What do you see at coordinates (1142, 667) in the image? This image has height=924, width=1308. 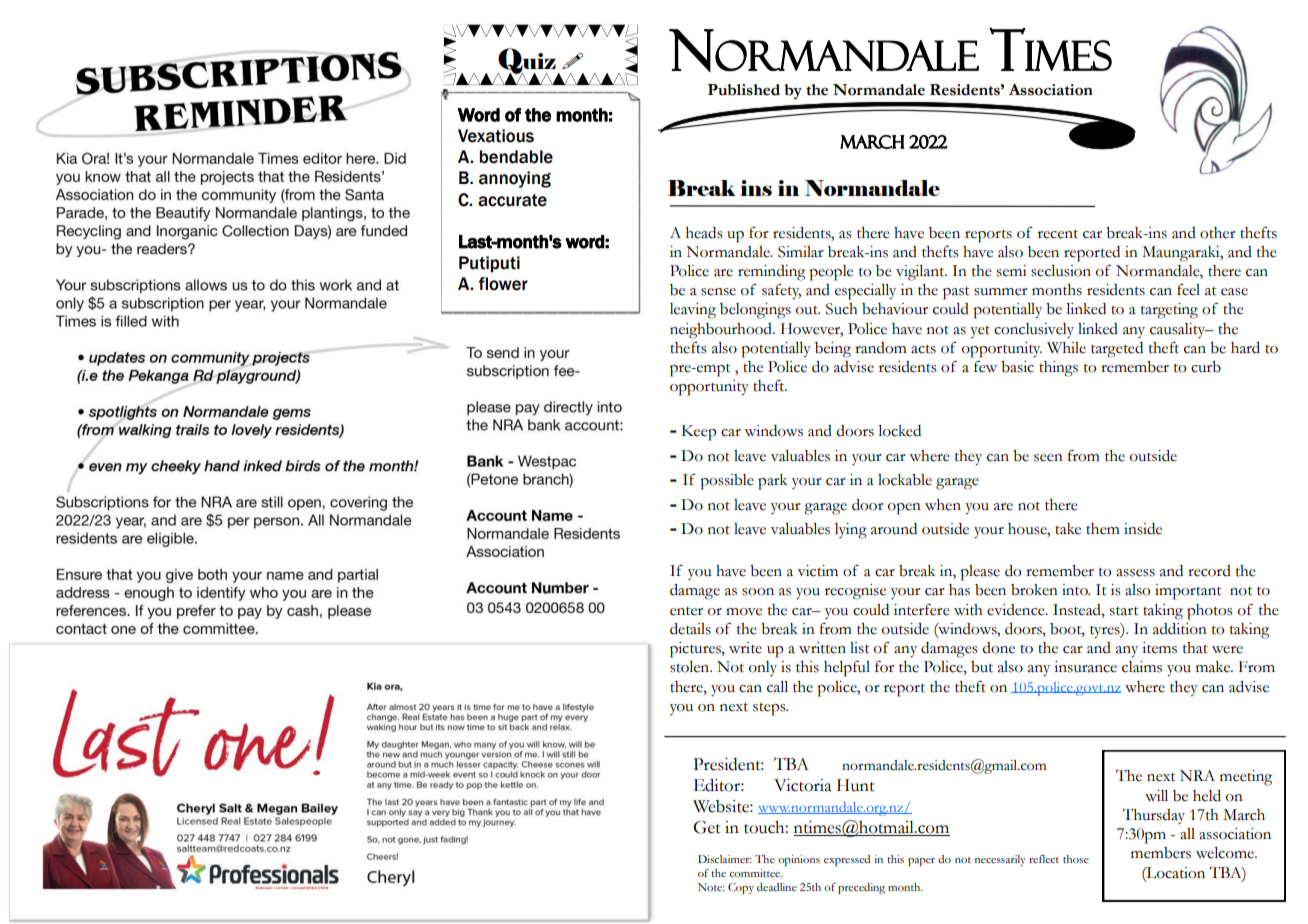 I see `claims` at bounding box center [1142, 667].
